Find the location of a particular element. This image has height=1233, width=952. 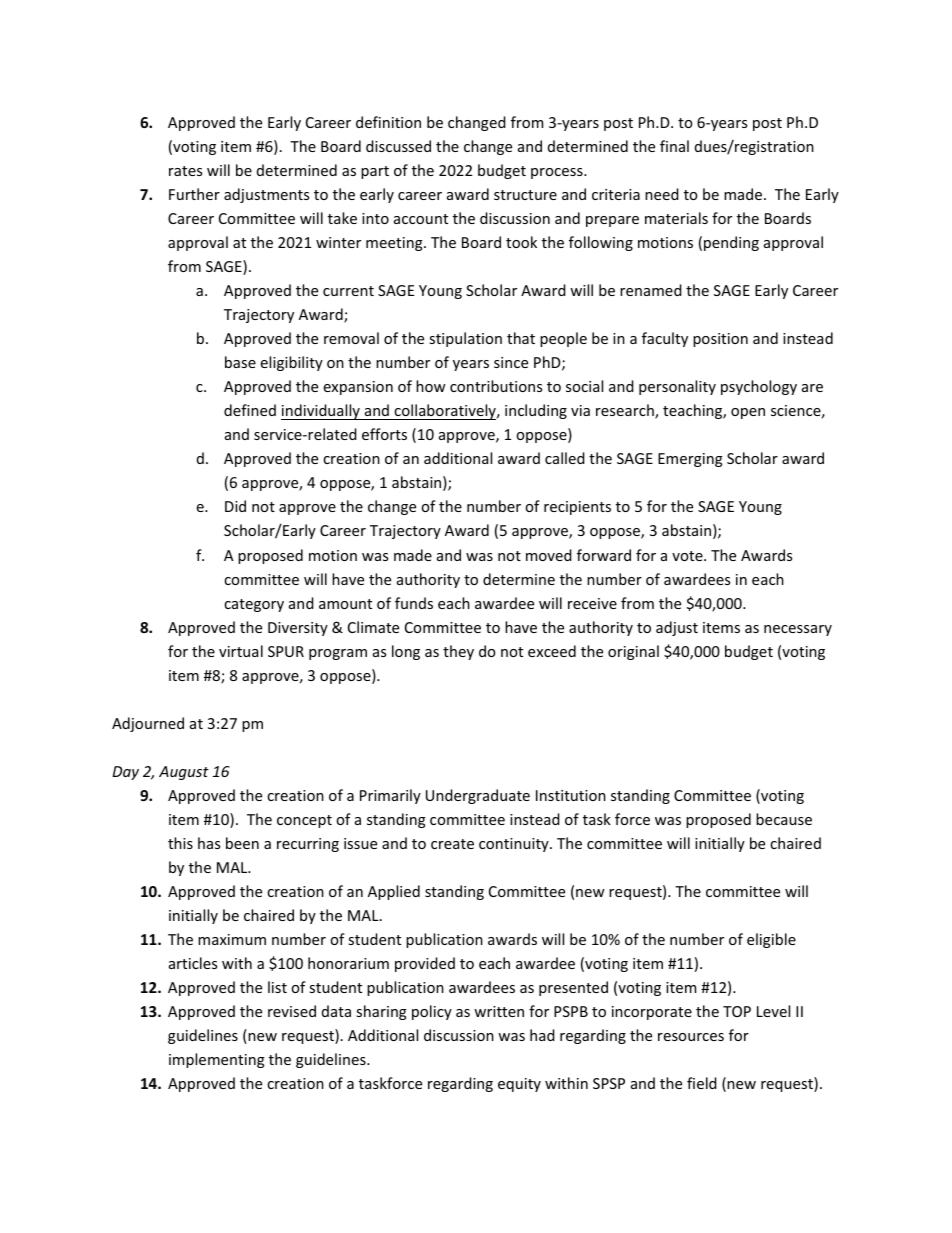

final is located at coordinates (674, 146).
